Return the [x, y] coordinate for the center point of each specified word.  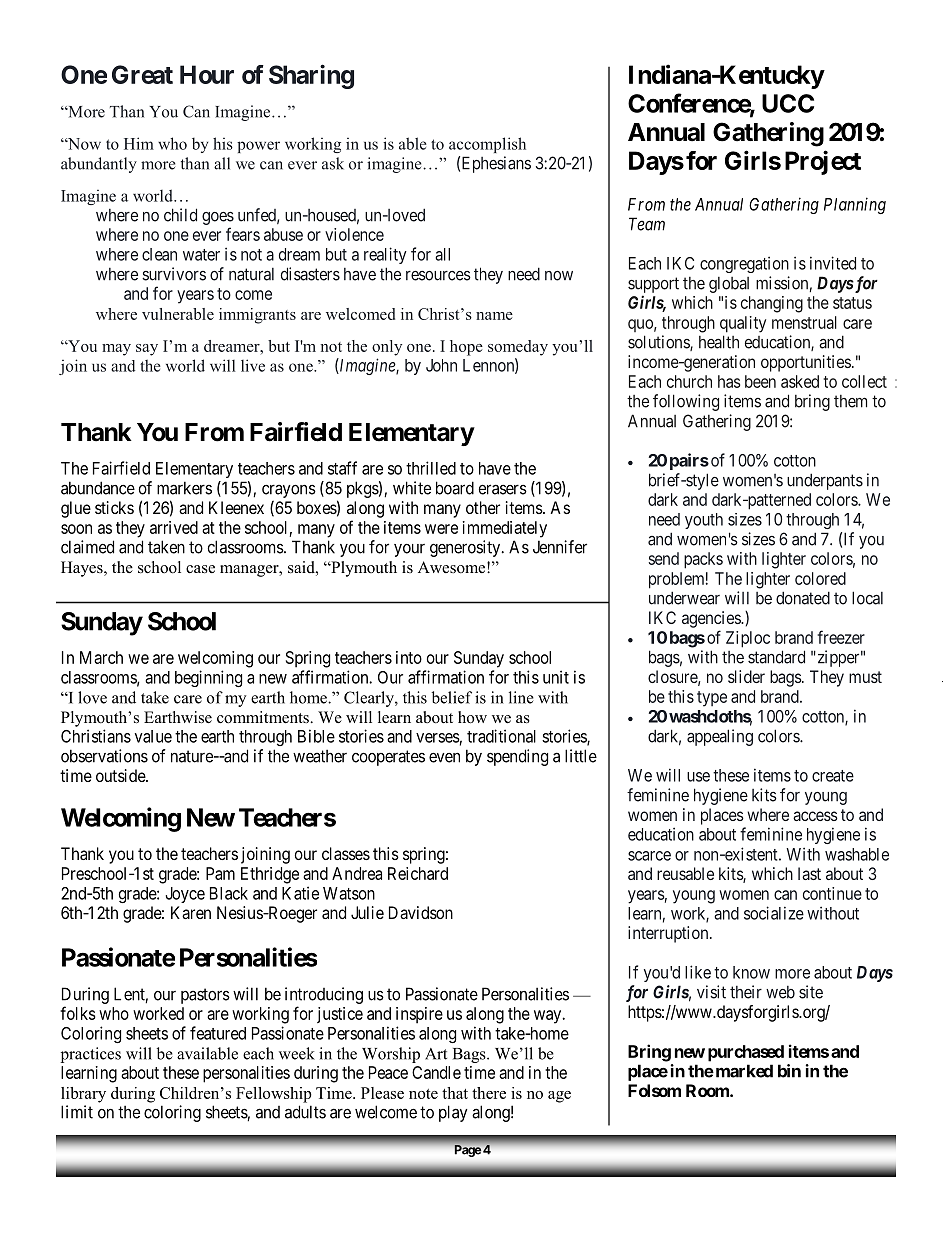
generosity [466, 548]
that [455, 1093]
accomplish [487, 145]
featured [218, 1033]
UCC [788, 103]
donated [803, 598]
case [200, 569]
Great [142, 74]
